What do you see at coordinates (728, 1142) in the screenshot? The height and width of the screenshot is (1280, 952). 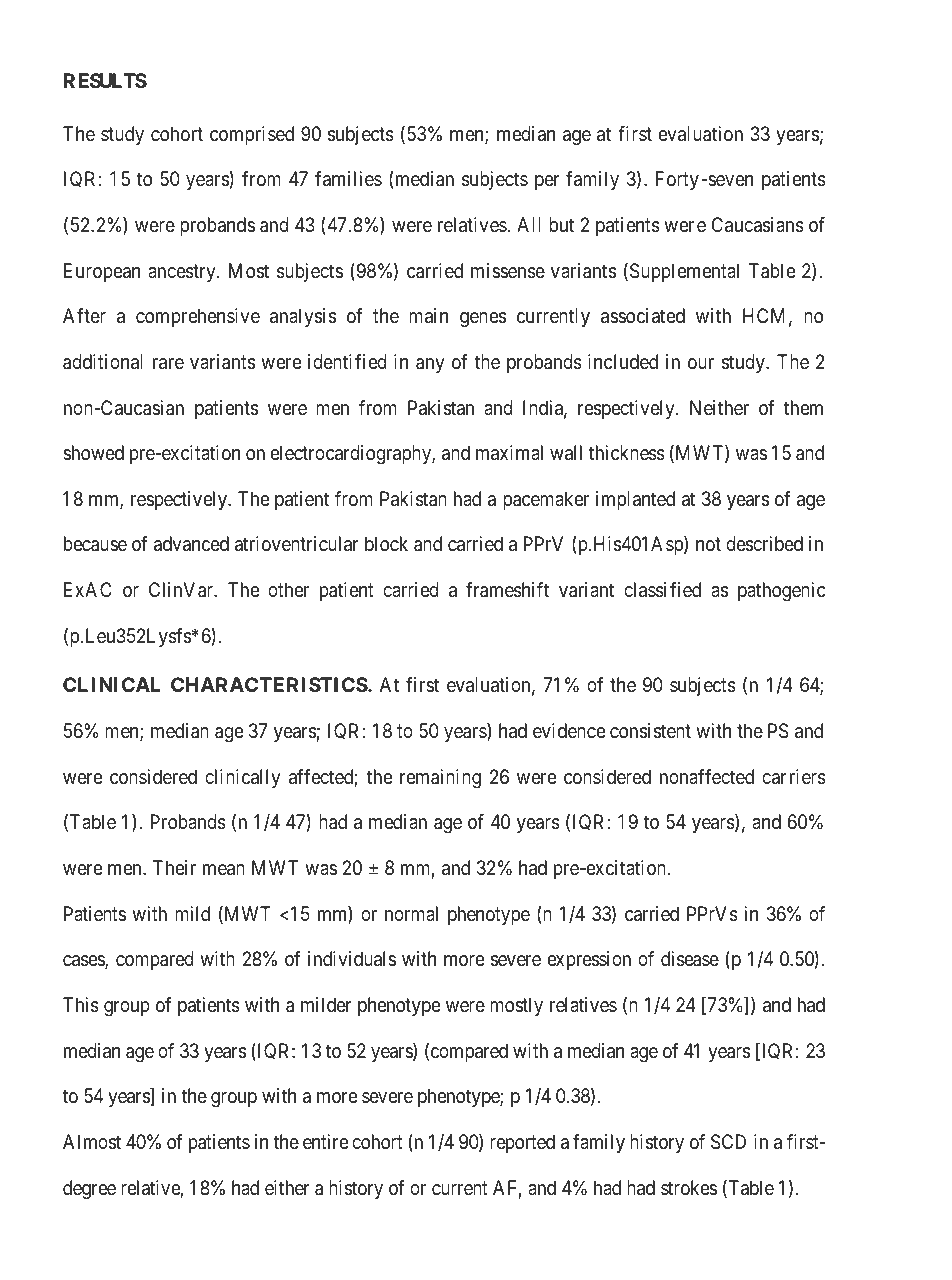 I see `SCD` at bounding box center [728, 1142].
